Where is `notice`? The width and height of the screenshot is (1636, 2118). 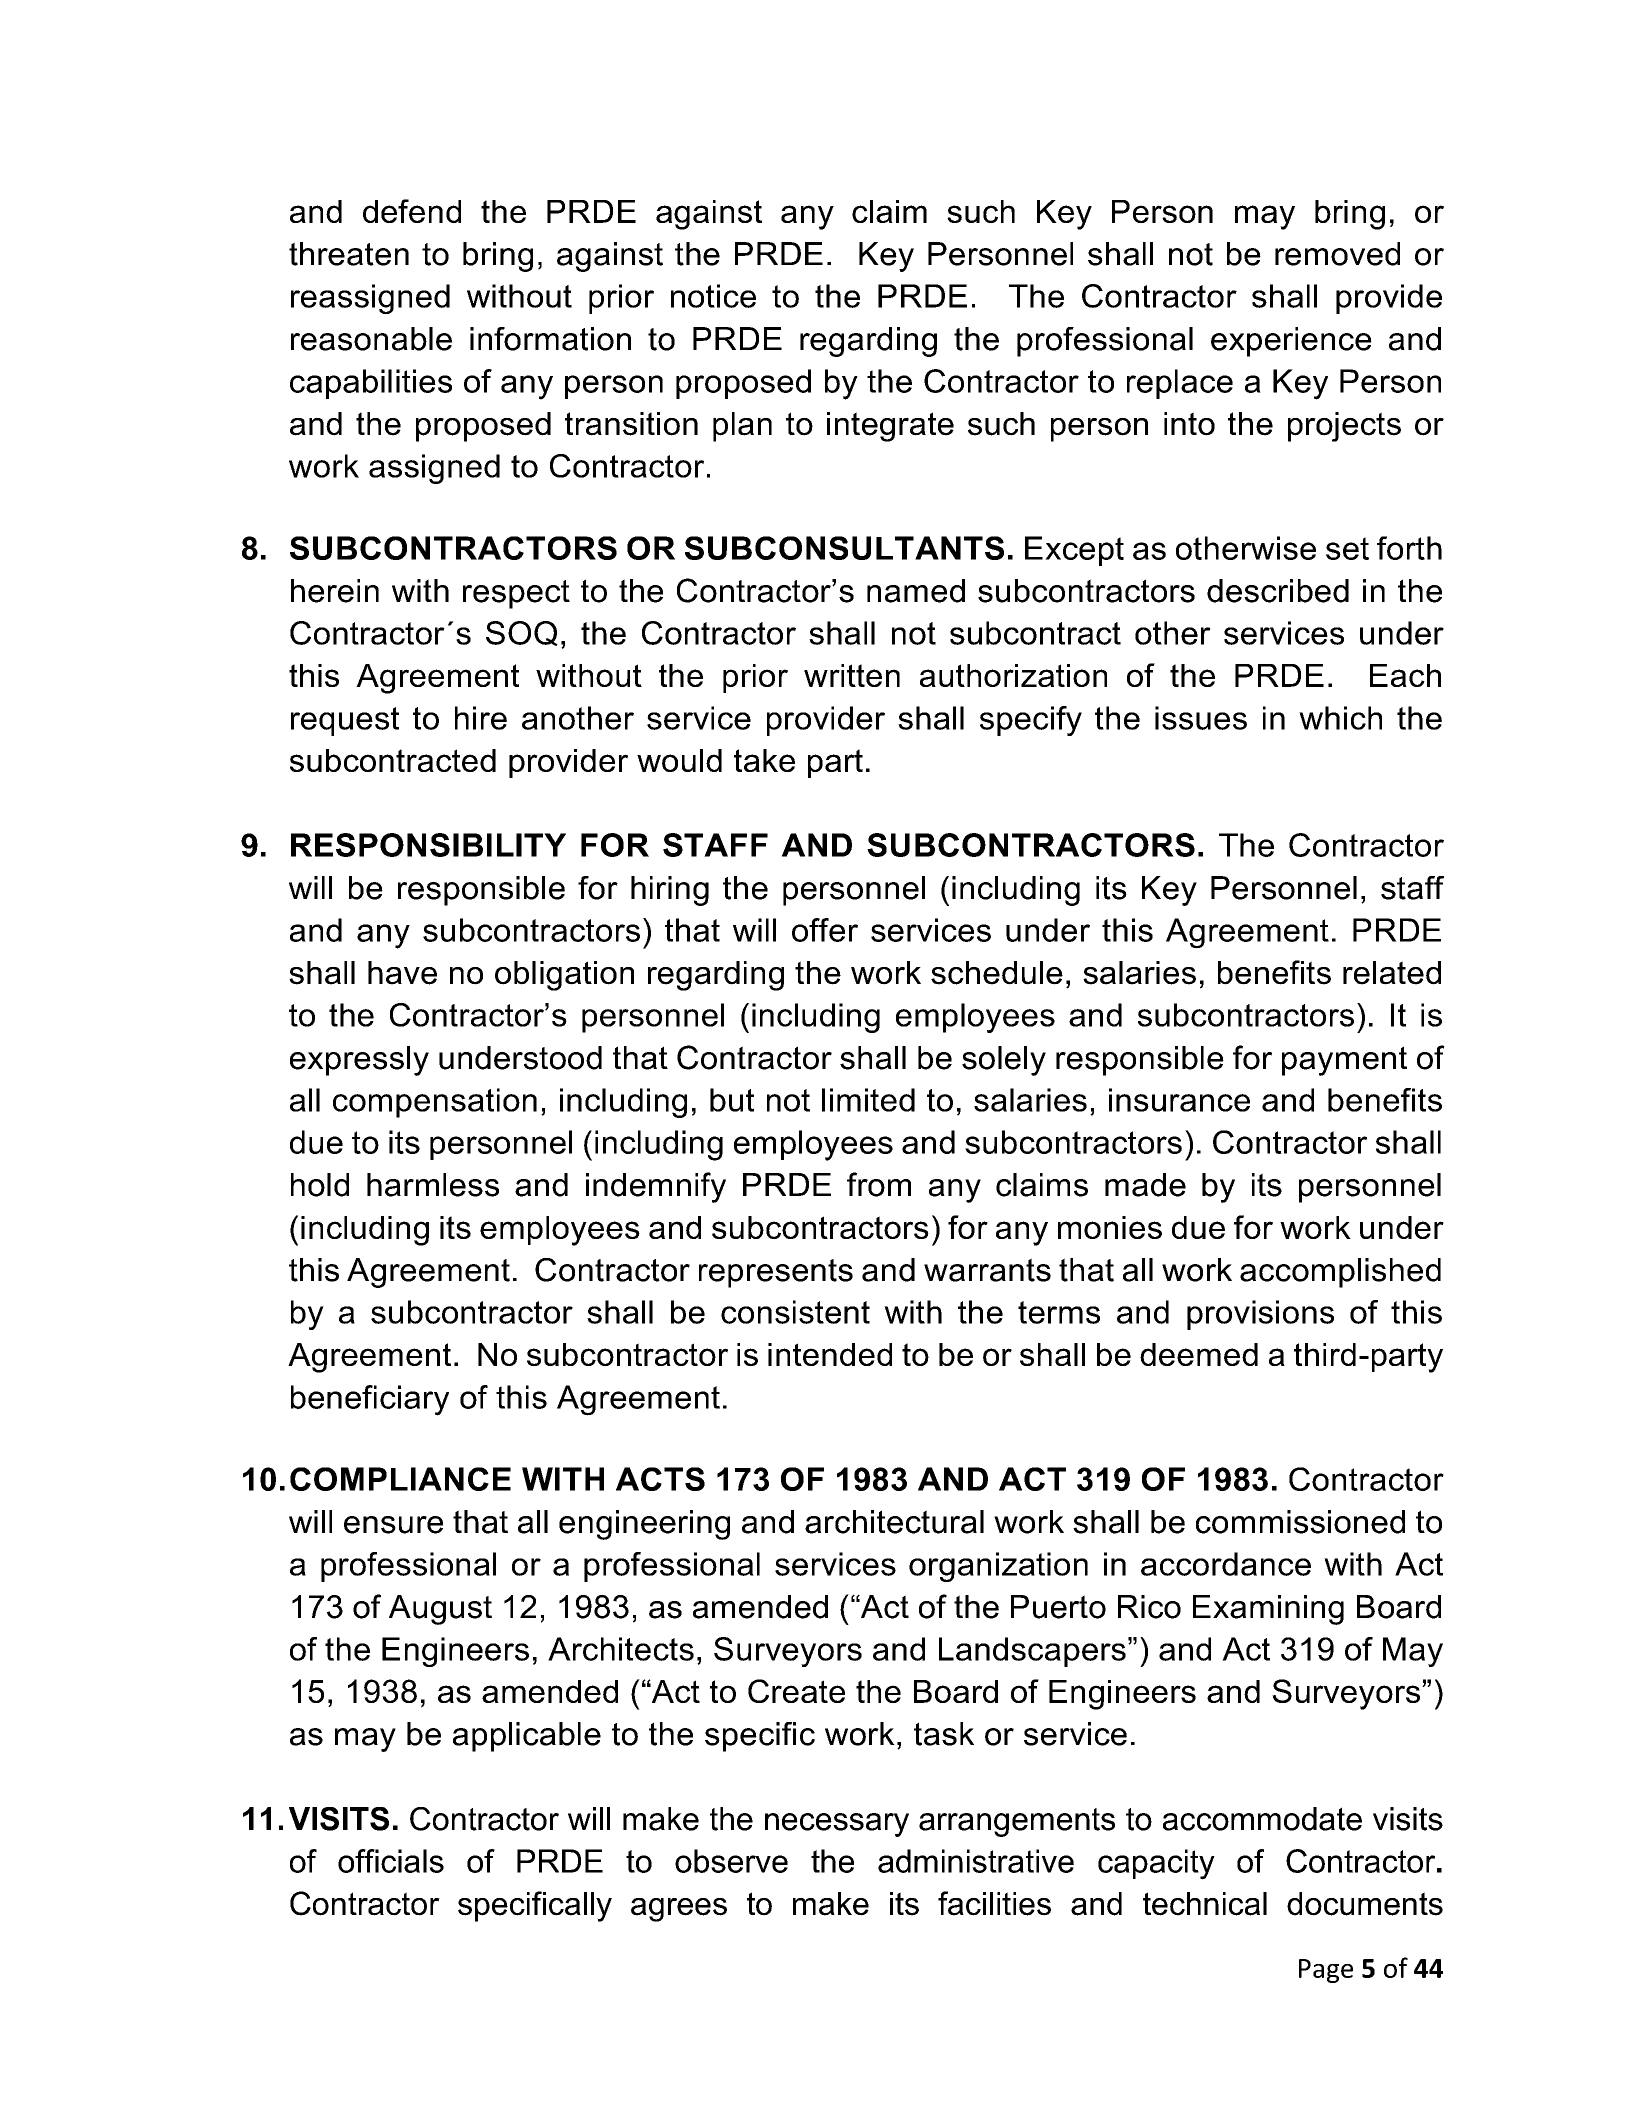 notice is located at coordinates (713, 296).
